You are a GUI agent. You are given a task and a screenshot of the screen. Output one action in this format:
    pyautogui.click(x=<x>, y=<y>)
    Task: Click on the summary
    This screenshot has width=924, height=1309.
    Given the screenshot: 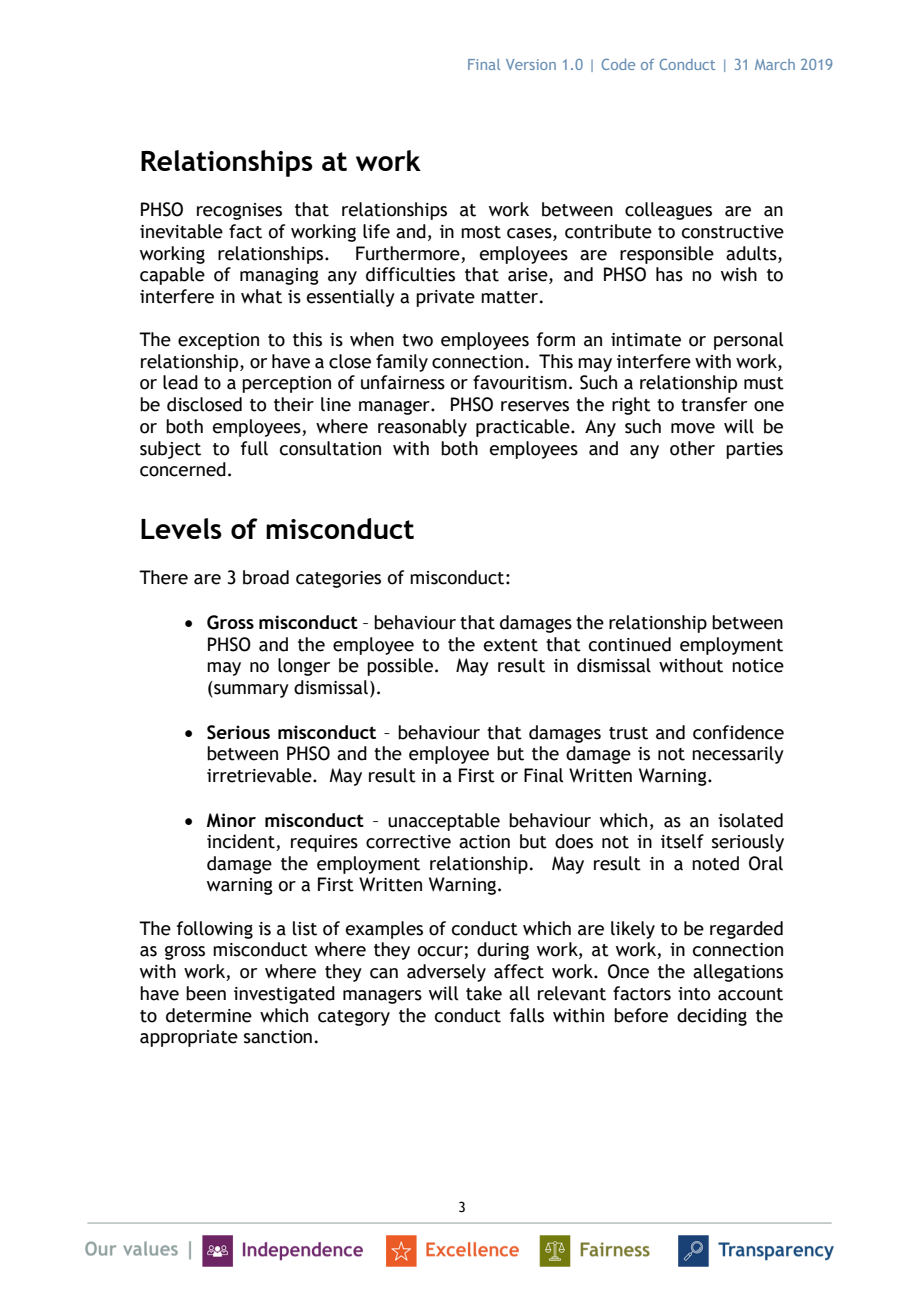 What is the action you would take?
    pyautogui.click(x=250, y=691)
